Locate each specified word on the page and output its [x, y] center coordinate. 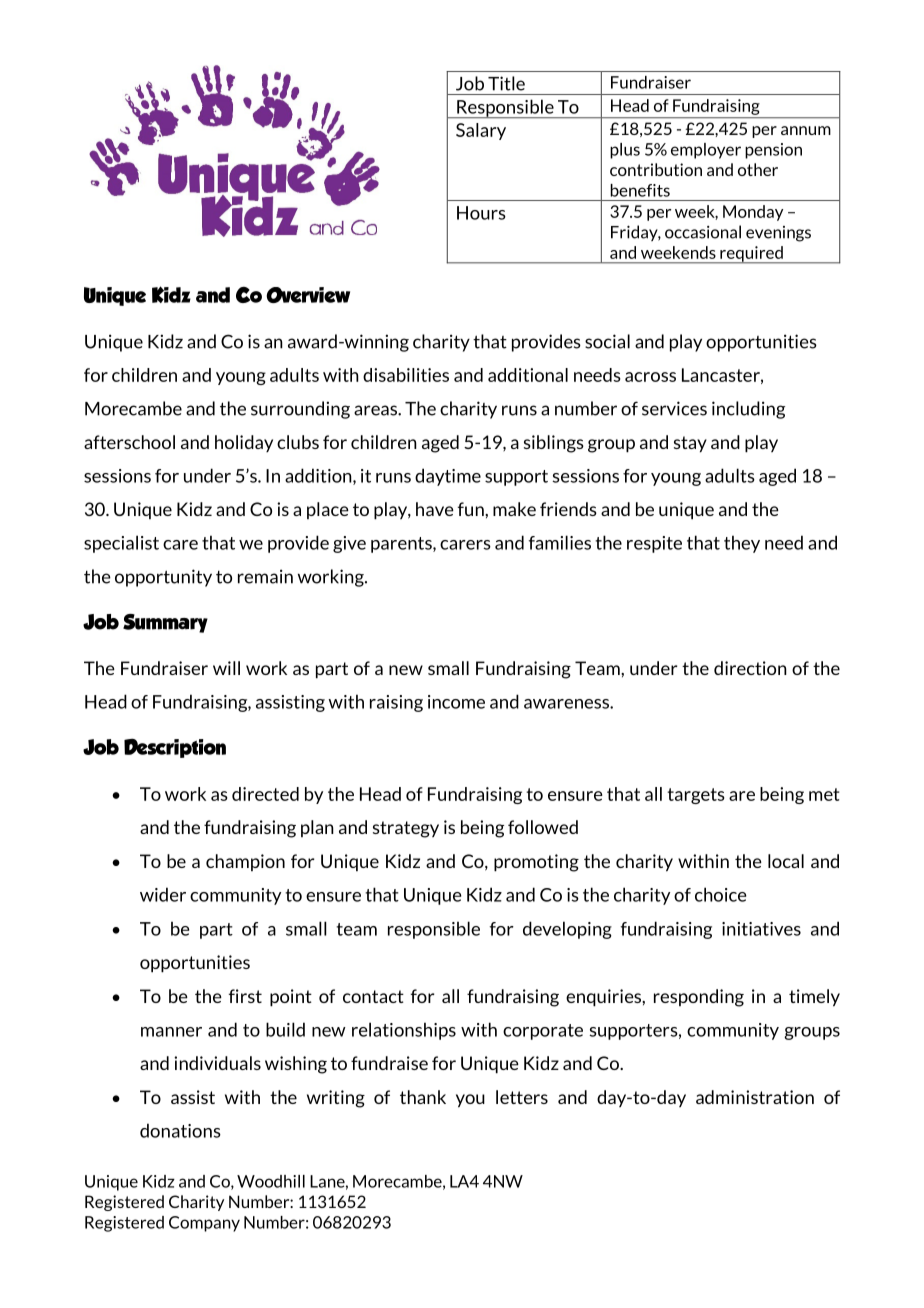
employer [706, 151]
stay [690, 444]
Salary [481, 131]
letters [522, 1097]
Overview [308, 295]
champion [245, 862]
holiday [244, 443]
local [786, 861]
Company [204, 1224]
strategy [406, 829]
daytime [448, 477]
